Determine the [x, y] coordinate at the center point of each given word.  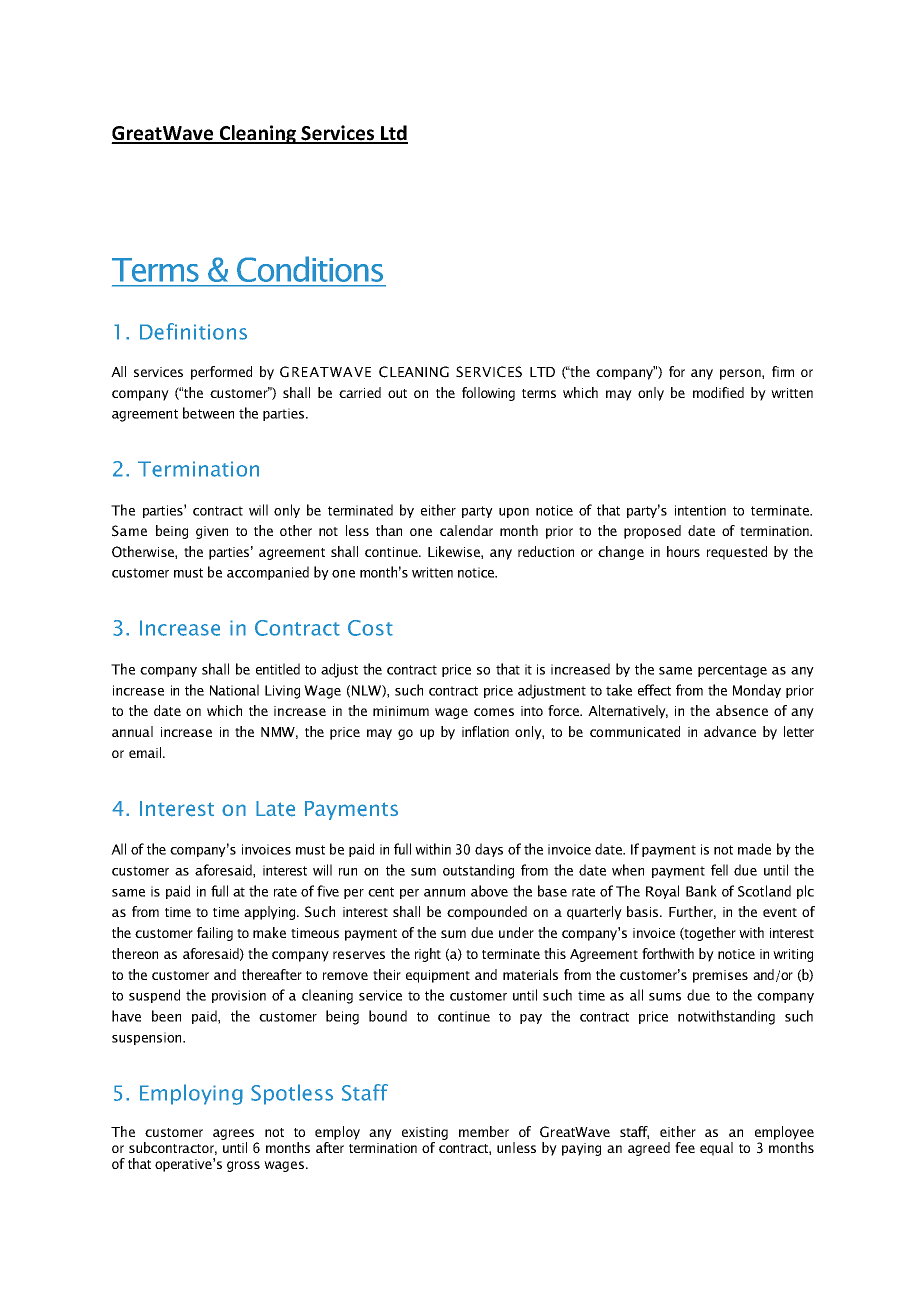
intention [700, 510]
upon [514, 513]
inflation [485, 731]
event [780, 912]
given [212, 532]
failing [215, 934]
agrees [235, 1136]
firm [783, 371]
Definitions [193, 331]
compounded [487, 913]
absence [742, 710]
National [234, 690]
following [488, 394]
